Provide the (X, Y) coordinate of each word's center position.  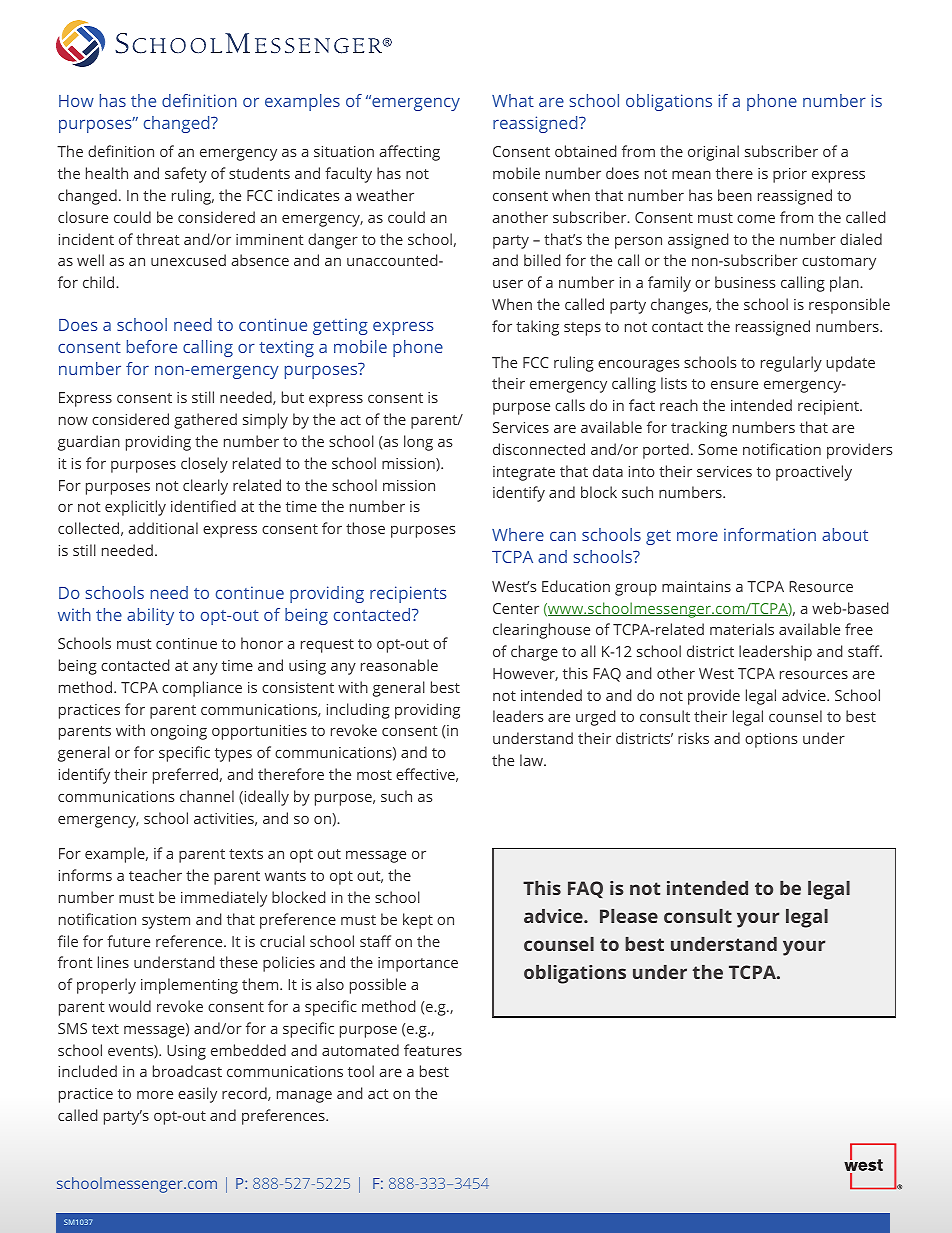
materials (742, 629)
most (374, 775)
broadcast (187, 1071)
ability (150, 616)
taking (537, 328)
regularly (791, 364)
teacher (155, 875)
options (771, 740)
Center (516, 608)
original (713, 153)
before (152, 346)
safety (186, 175)
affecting (409, 153)
